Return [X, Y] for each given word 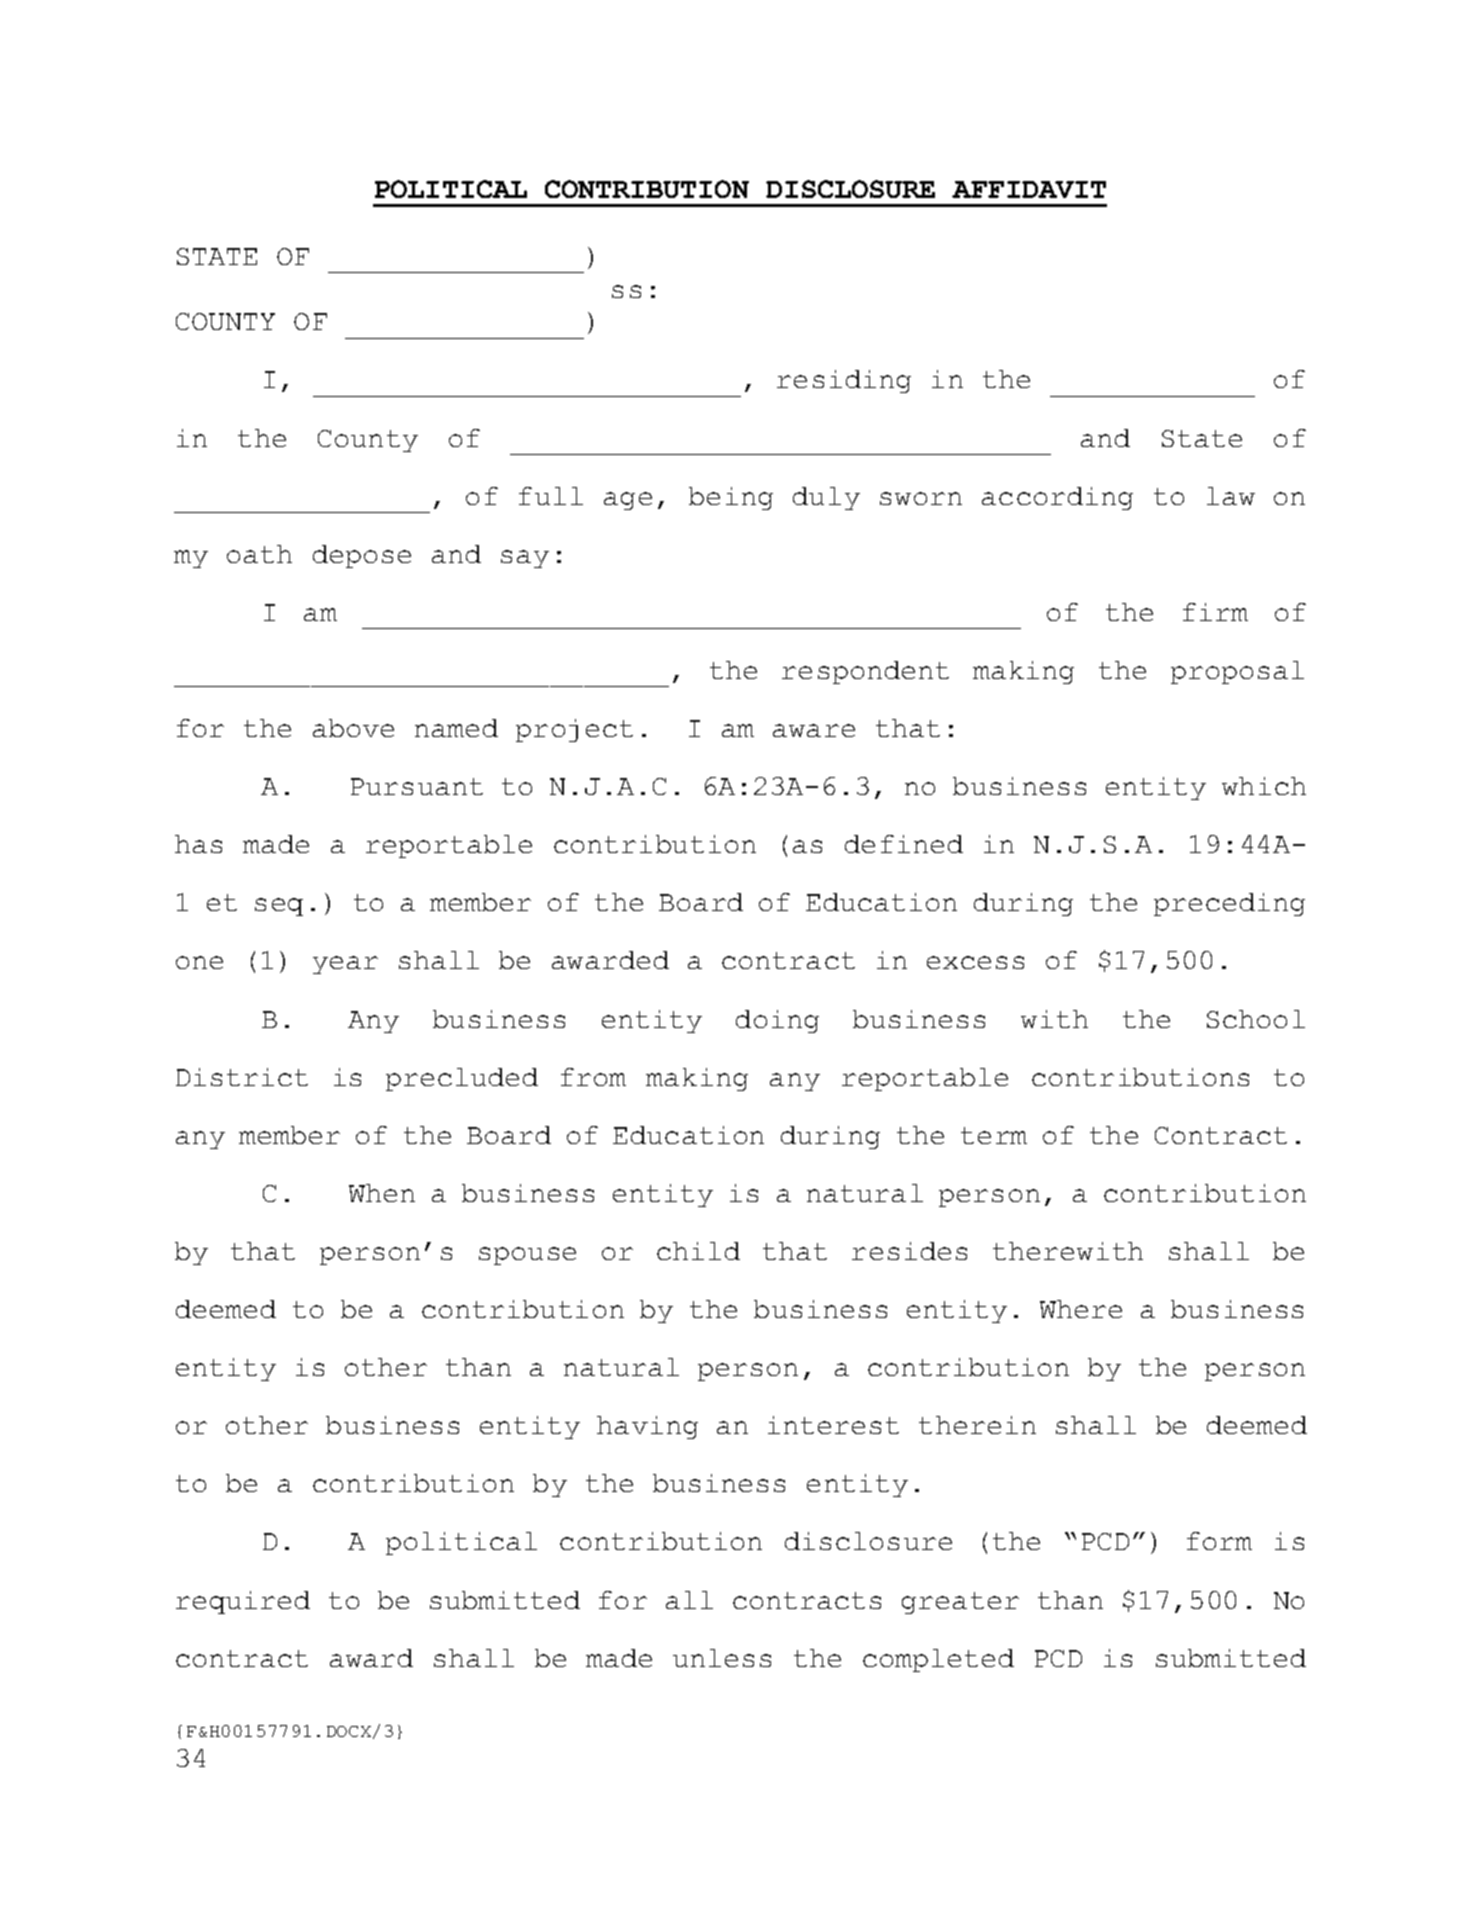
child [698, 1251]
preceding [1229, 904]
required [243, 1602]
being [731, 498]
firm [1215, 612]
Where [1081, 1309]
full [551, 496]
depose [362, 556]
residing [844, 381]
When [382, 1193]
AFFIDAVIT [1029, 189]
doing [777, 1021]
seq [279, 907]
